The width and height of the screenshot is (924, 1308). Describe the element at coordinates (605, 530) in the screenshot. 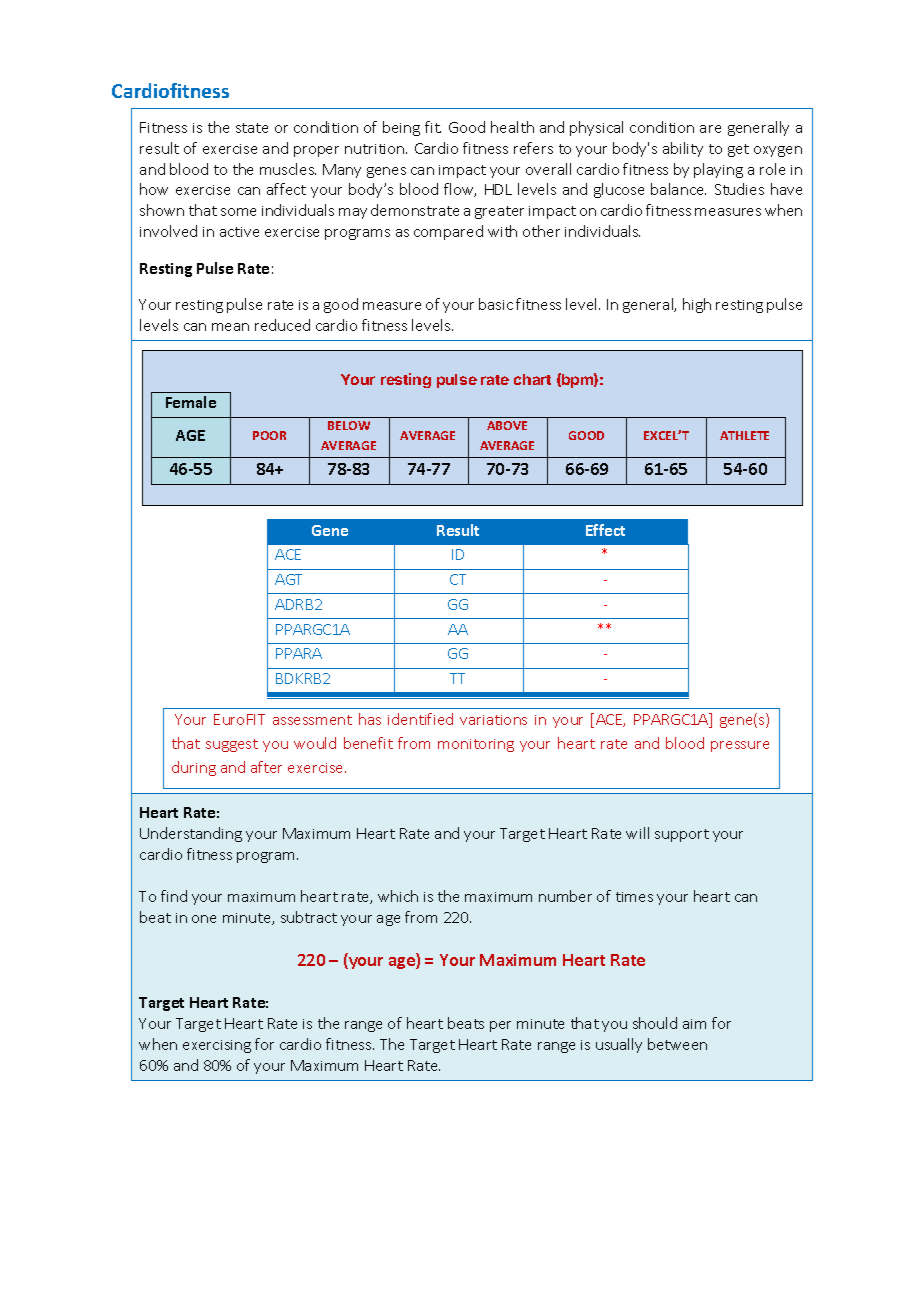

I see `Effect` at that location.
